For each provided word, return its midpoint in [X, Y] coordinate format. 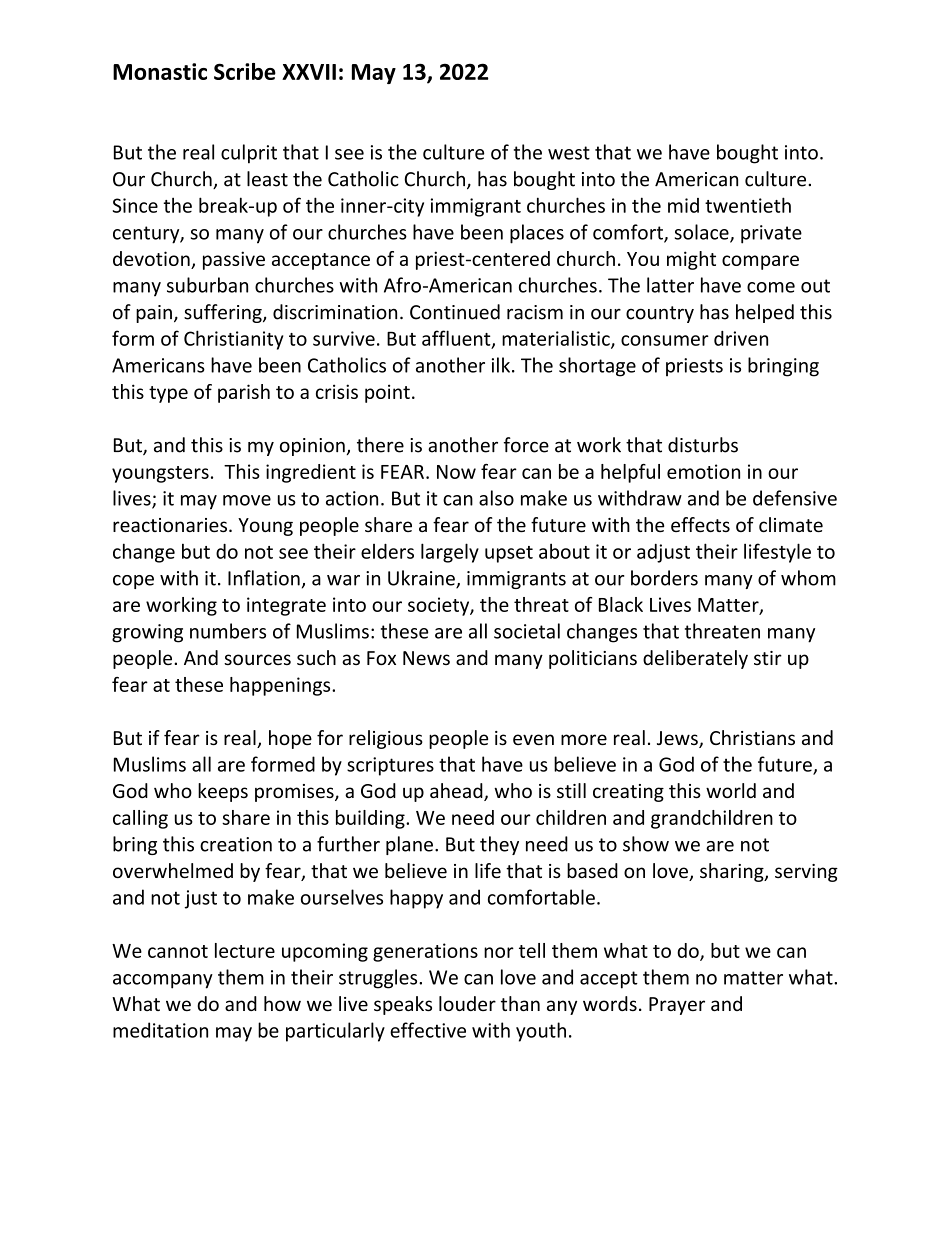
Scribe [245, 71]
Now [456, 472]
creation [236, 844]
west [569, 153]
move [247, 500]
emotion [703, 471]
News [426, 658]
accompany [163, 981]
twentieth [748, 205]
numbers [228, 631]
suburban [207, 285]
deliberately [695, 659]
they [499, 845]
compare [760, 262]
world [731, 790]
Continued [455, 312]
